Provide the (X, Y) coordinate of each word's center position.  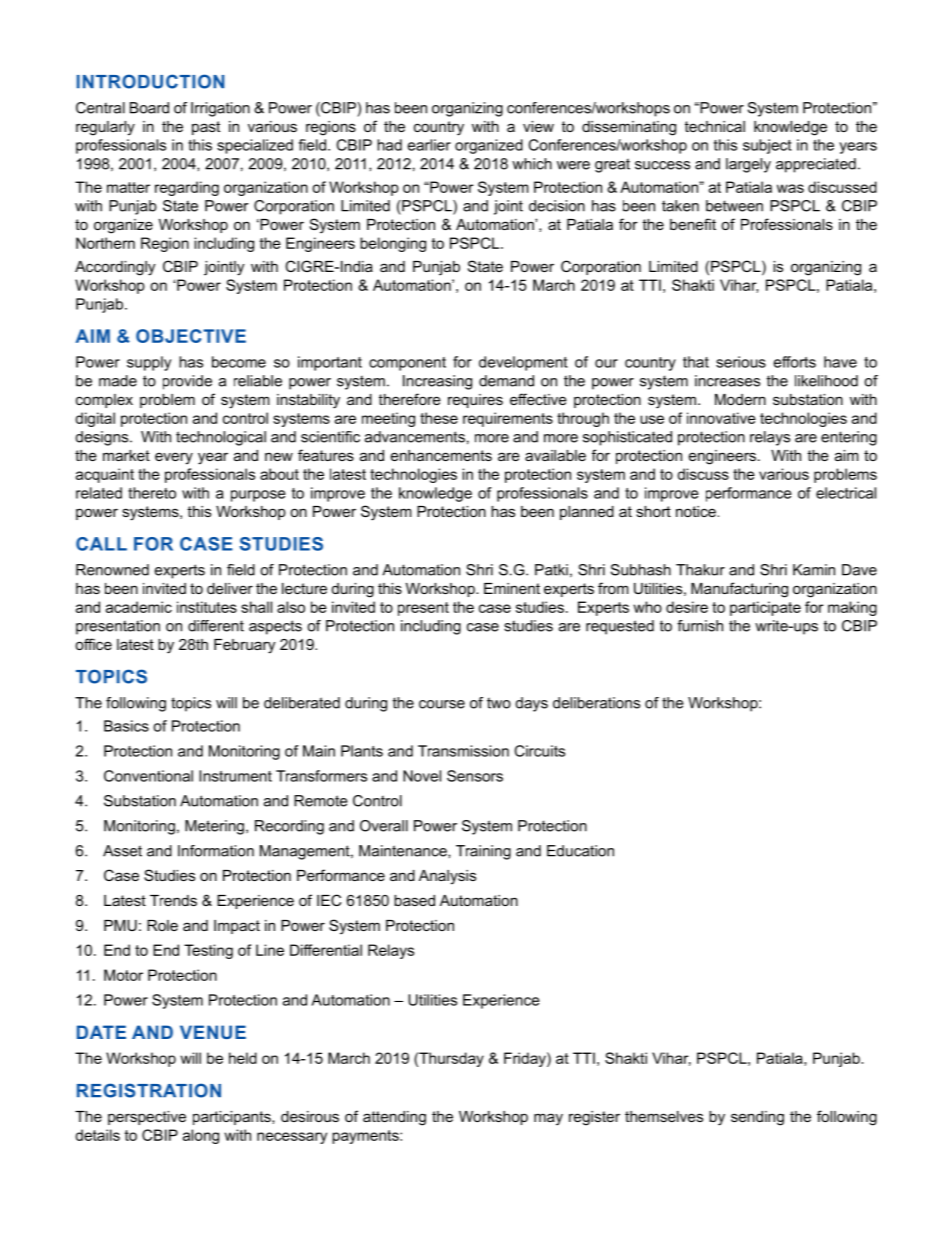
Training (483, 852)
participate (765, 608)
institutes (207, 607)
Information (216, 851)
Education (580, 851)
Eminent (512, 588)
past (206, 128)
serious (741, 362)
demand (506, 381)
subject (767, 146)
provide (187, 382)
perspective (147, 1118)
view (538, 126)
